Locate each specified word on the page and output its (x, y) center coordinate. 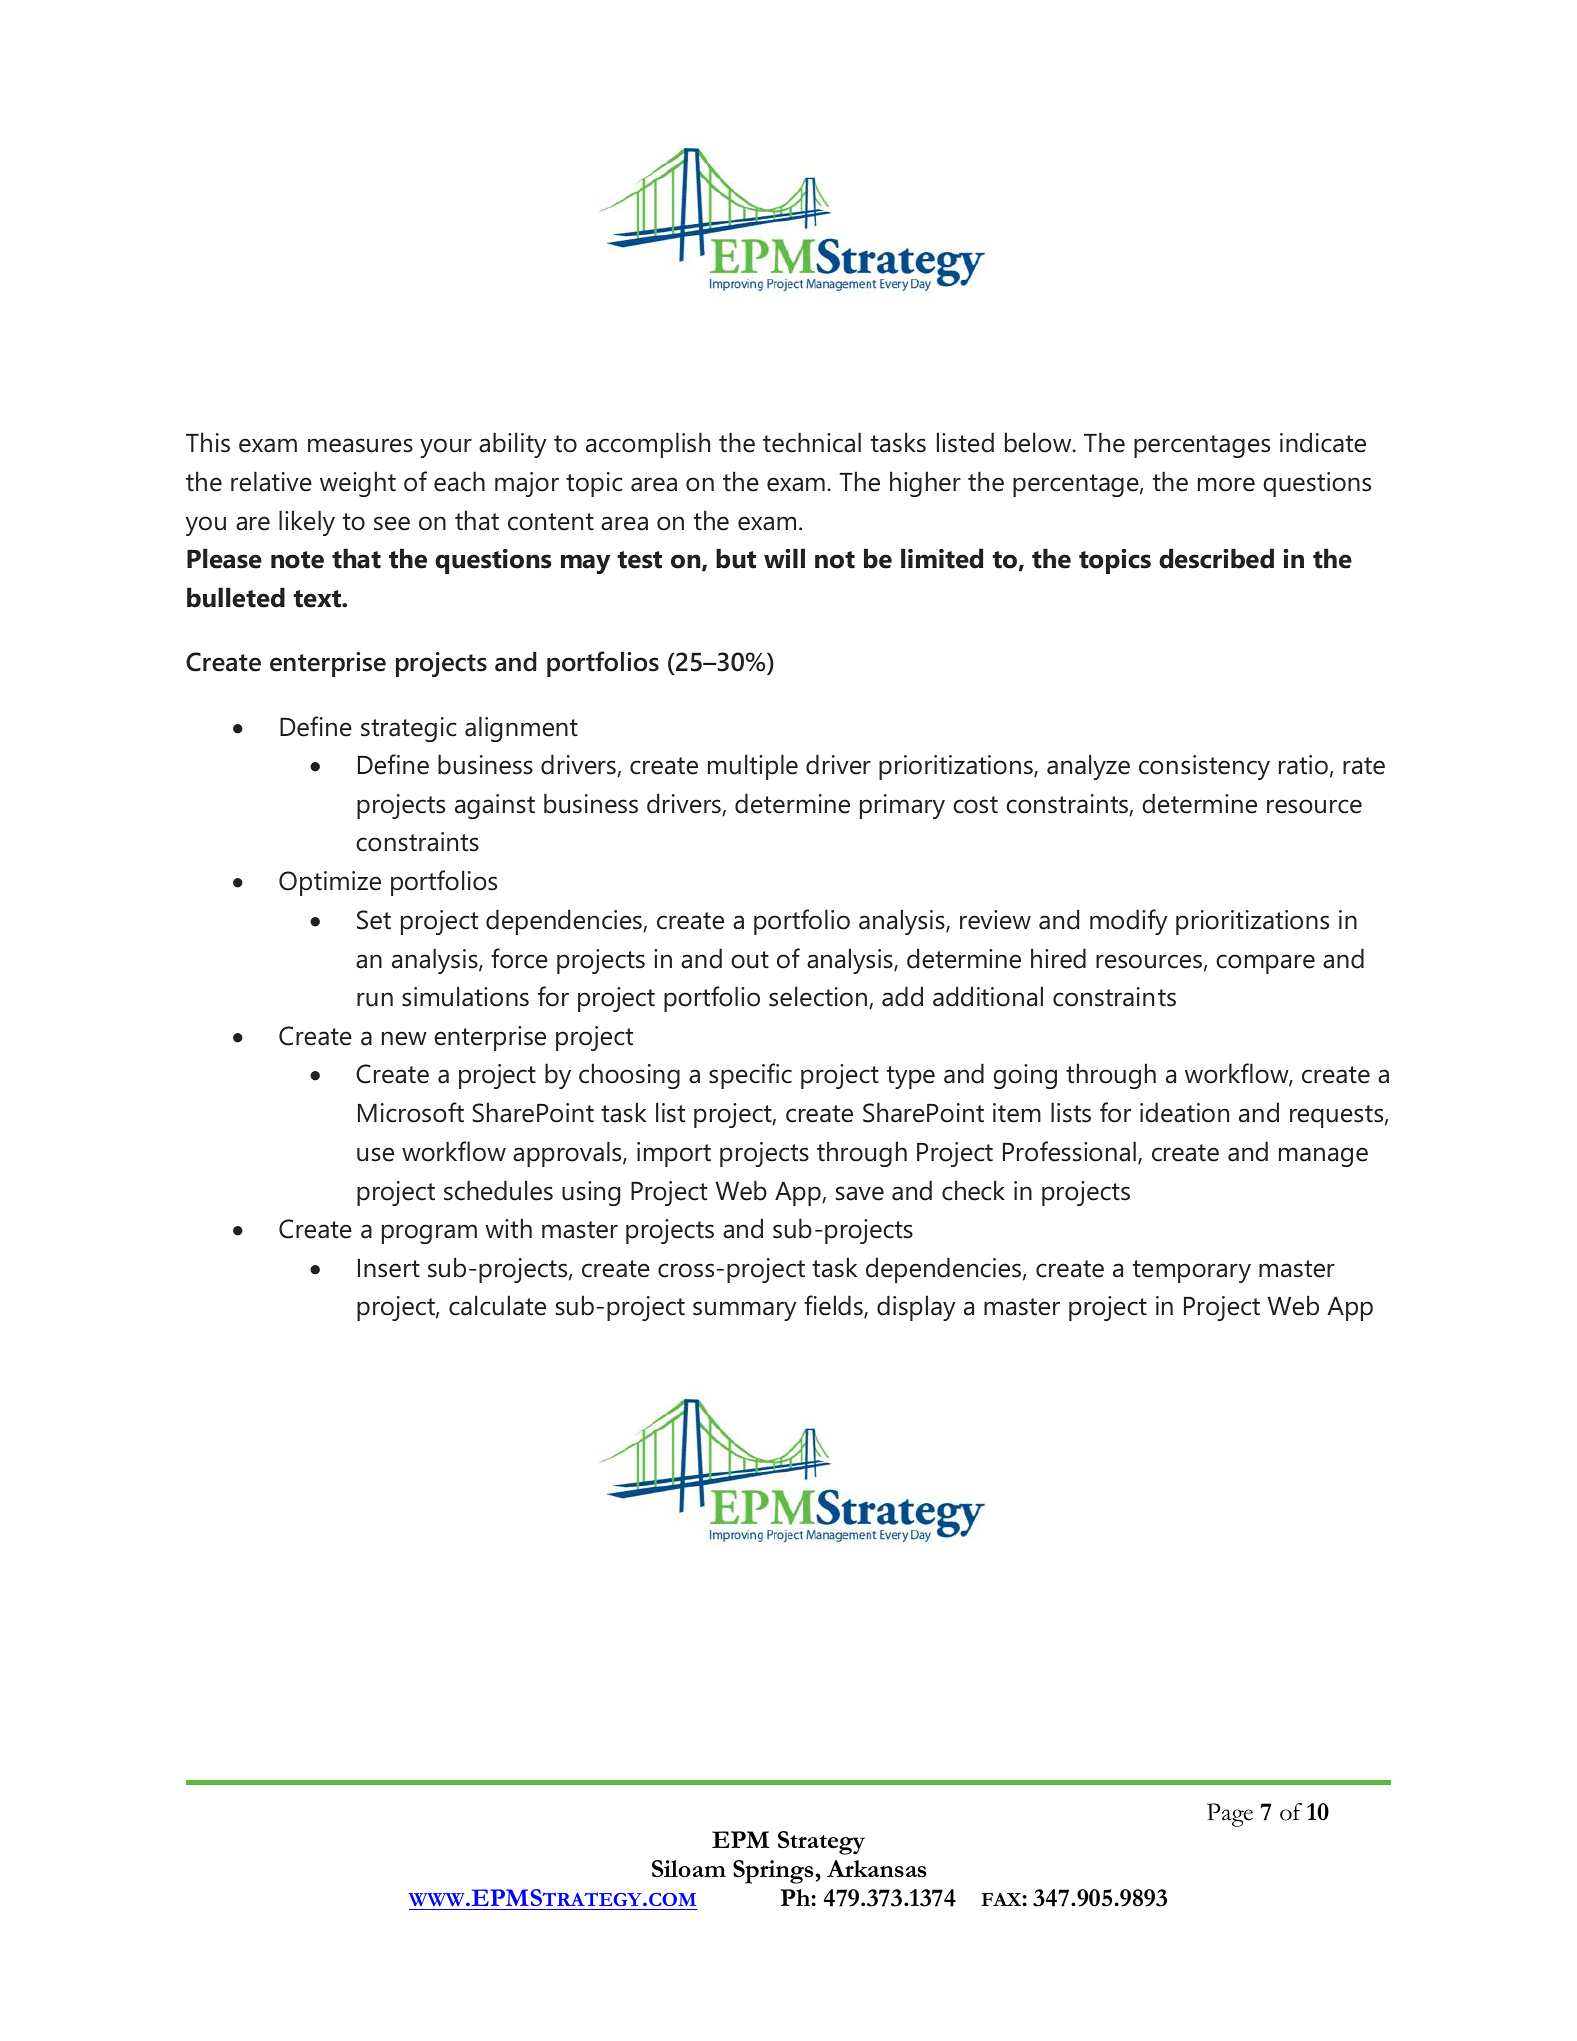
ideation (1184, 1112)
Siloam (689, 1868)
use (375, 1154)
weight (358, 484)
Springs (774, 1872)
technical (812, 442)
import (674, 1154)
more (1226, 484)
